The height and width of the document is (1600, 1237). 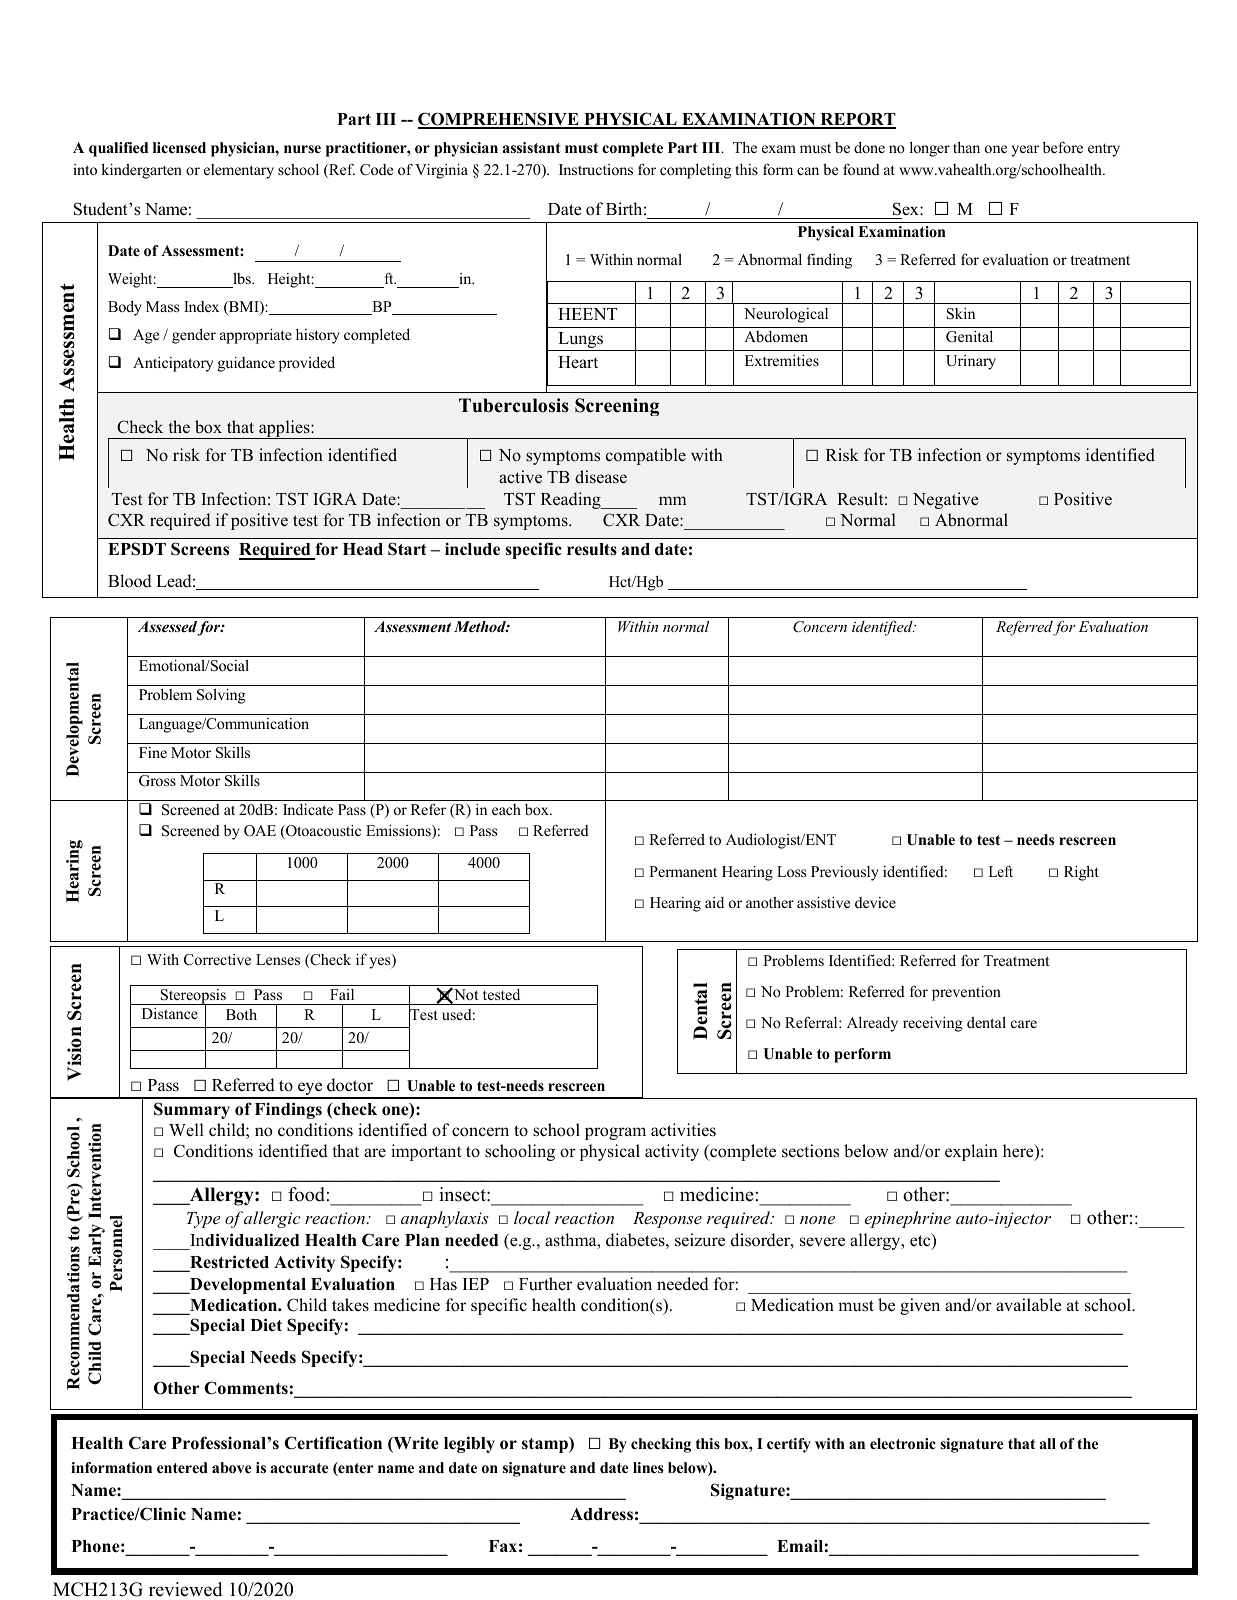 I want to click on Assessed, so click(x=168, y=628).
